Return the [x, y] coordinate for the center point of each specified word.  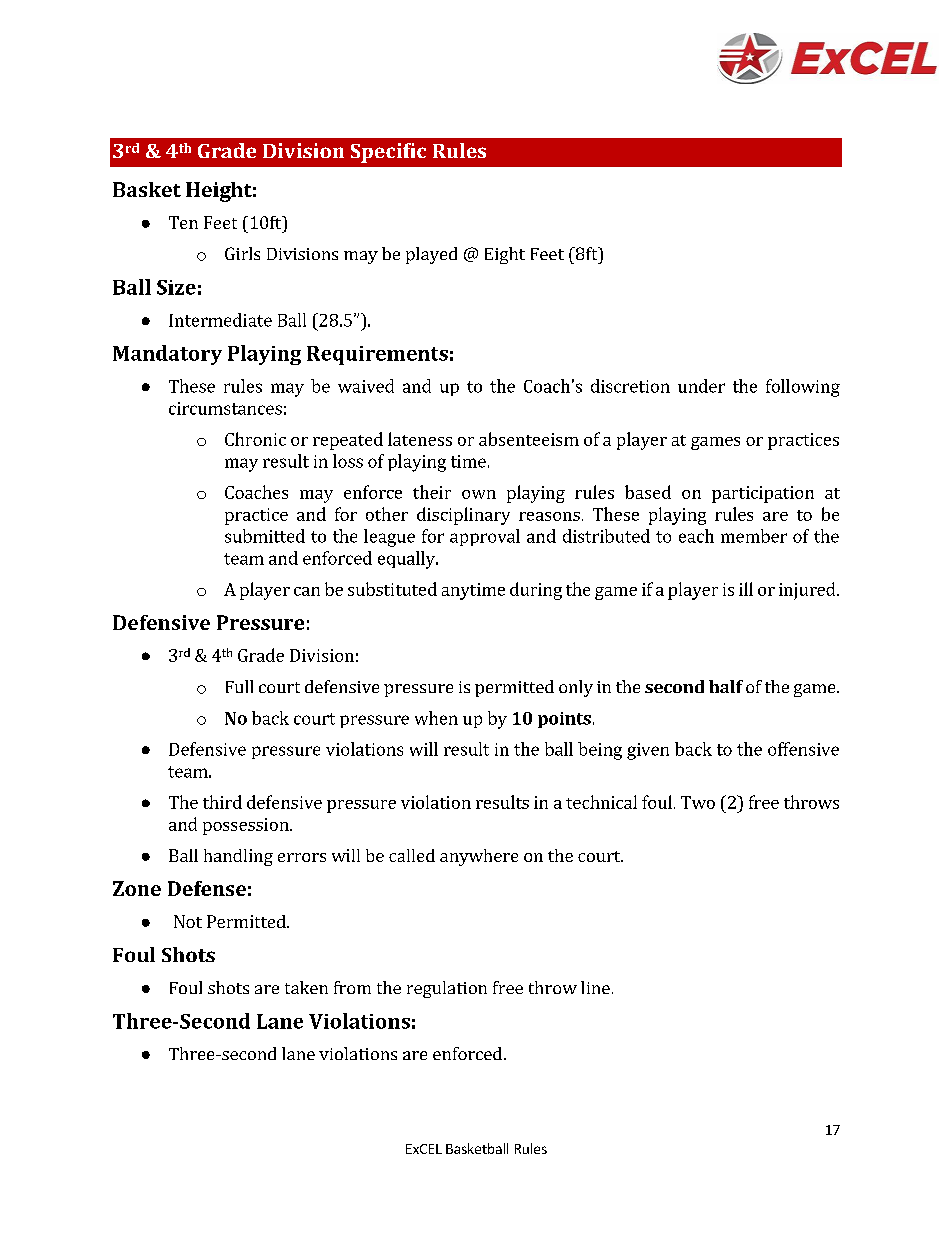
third [222, 802]
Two [698, 802]
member [754, 536]
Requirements [377, 355]
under [701, 386]
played [431, 255]
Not [188, 921]
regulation [447, 989]
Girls [242, 253]
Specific [388, 153]
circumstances [225, 408]
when [436, 718]
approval [485, 537]
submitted [265, 536]
